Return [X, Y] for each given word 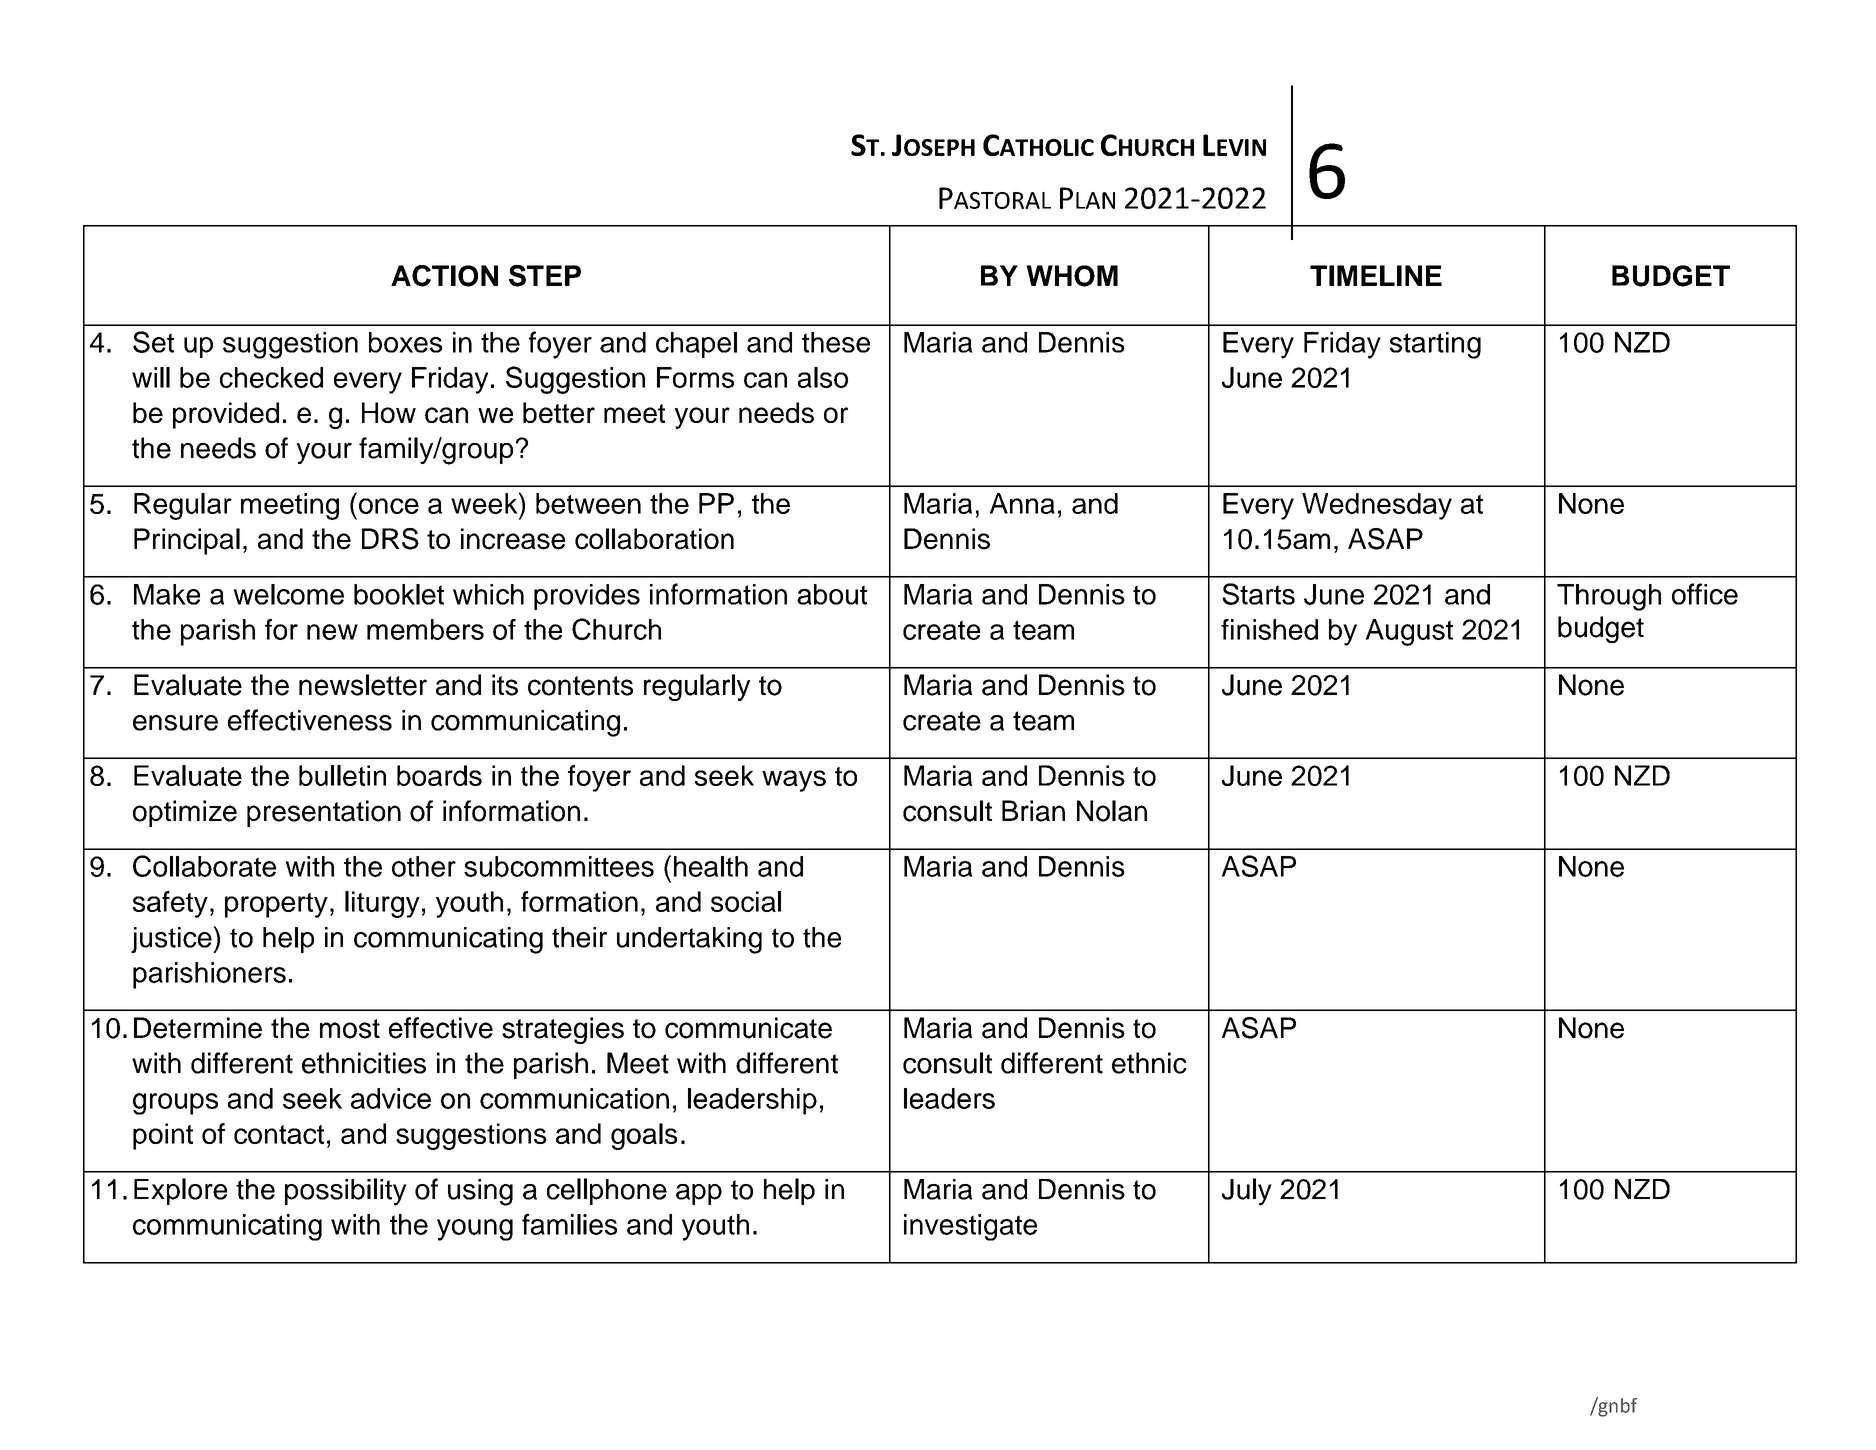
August [1409, 632]
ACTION [444, 276]
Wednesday [1377, 506]
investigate [970, 1227]
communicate [748, 1028]
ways [794, 781]
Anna [1022, 503]
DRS [390, 539]
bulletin [342, 775]
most [350, 1029]
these [836, 342]
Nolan [1112, 811]
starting [1435, 345]
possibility [346, 1192]
